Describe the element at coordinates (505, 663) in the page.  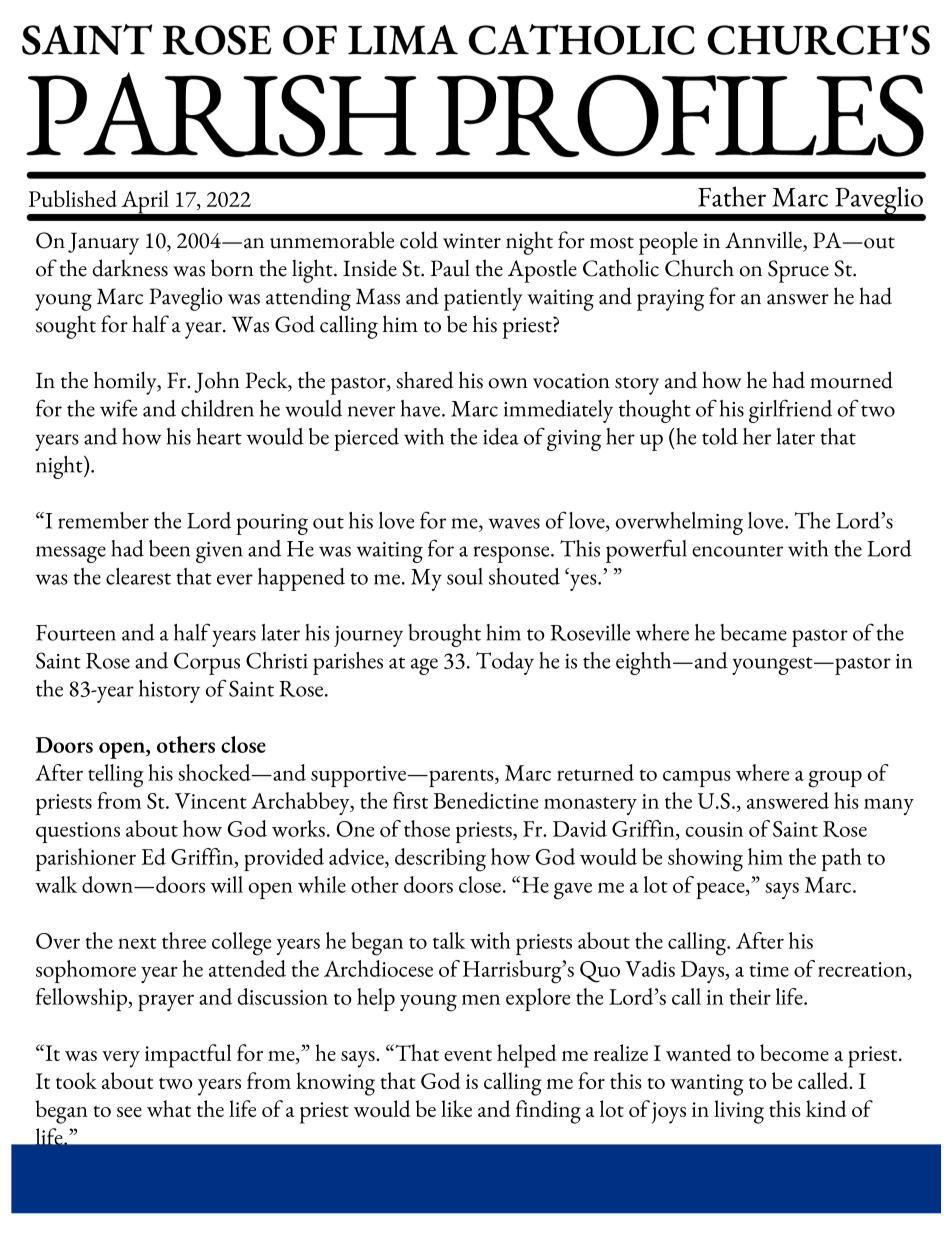
I see `Today` at that location.
